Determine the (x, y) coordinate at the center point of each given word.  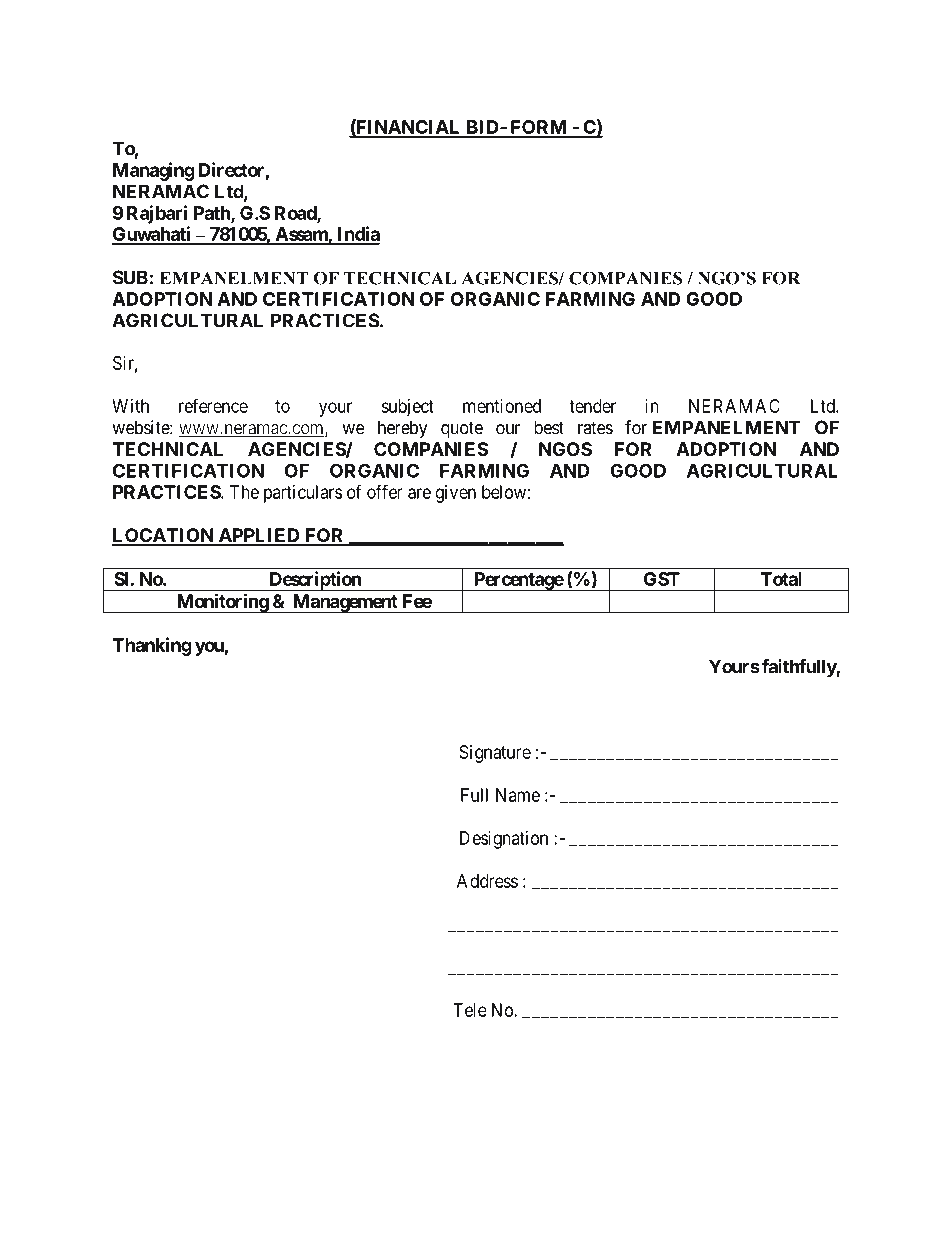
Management (345, 603)
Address (487, 881)
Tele (470, 1010)
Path (213, 214)
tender (593, 406)
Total (781, 579)
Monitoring (222, 603)
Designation (504, 840)
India (357, 235)
